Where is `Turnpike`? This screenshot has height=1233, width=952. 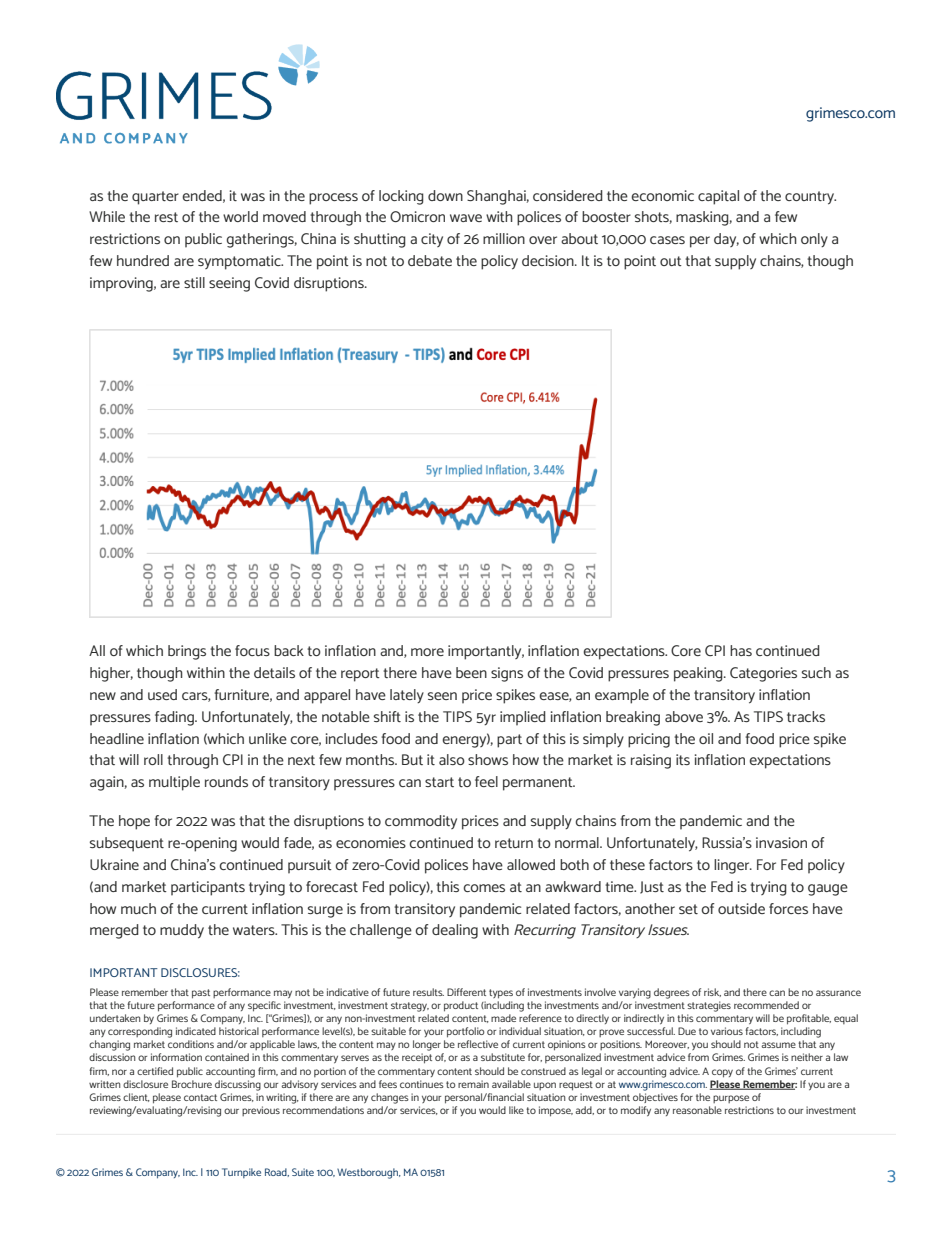 Turnpike is located at coordinates (241, 1173).
